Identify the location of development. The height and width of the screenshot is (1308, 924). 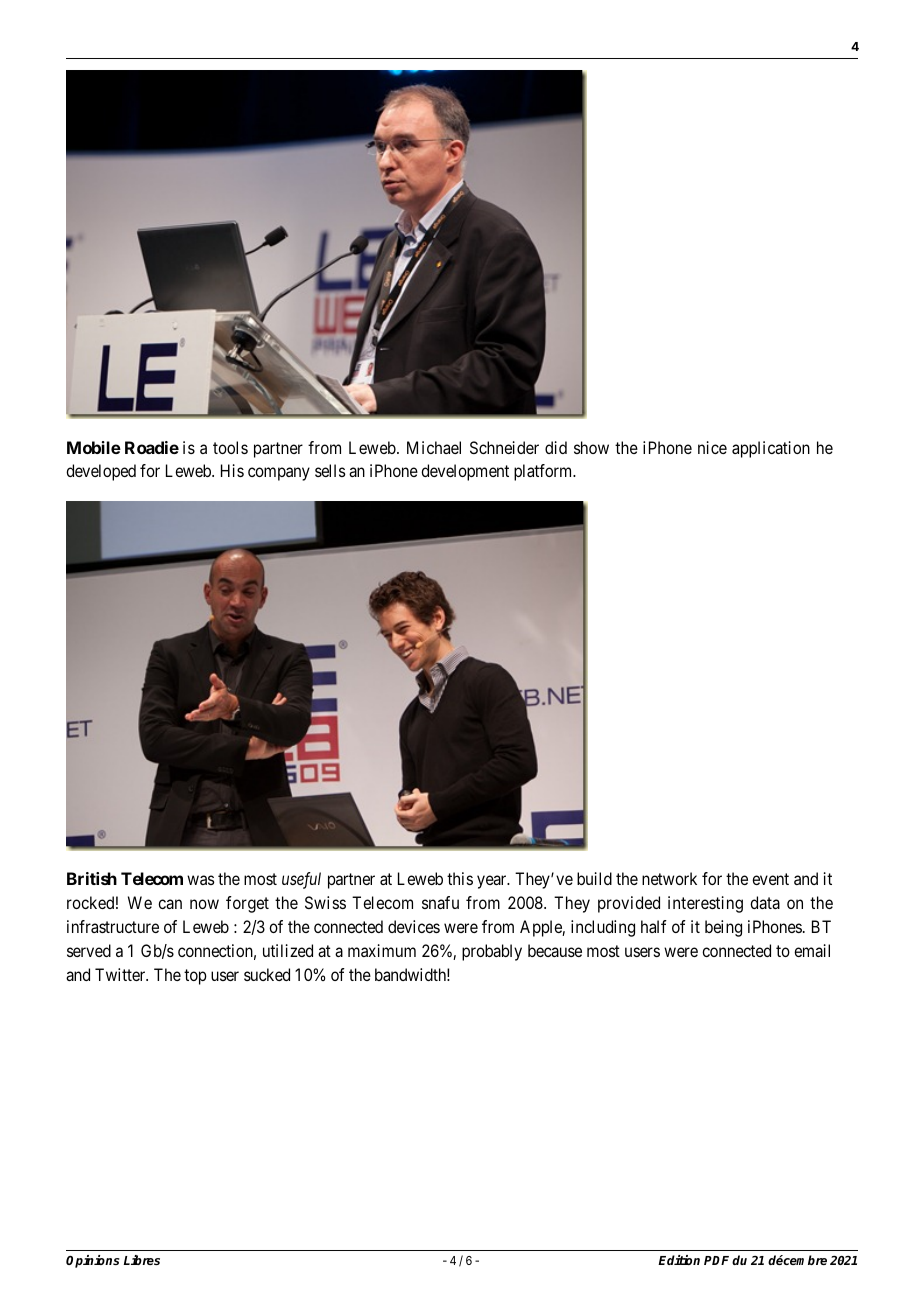
(465, 472).
